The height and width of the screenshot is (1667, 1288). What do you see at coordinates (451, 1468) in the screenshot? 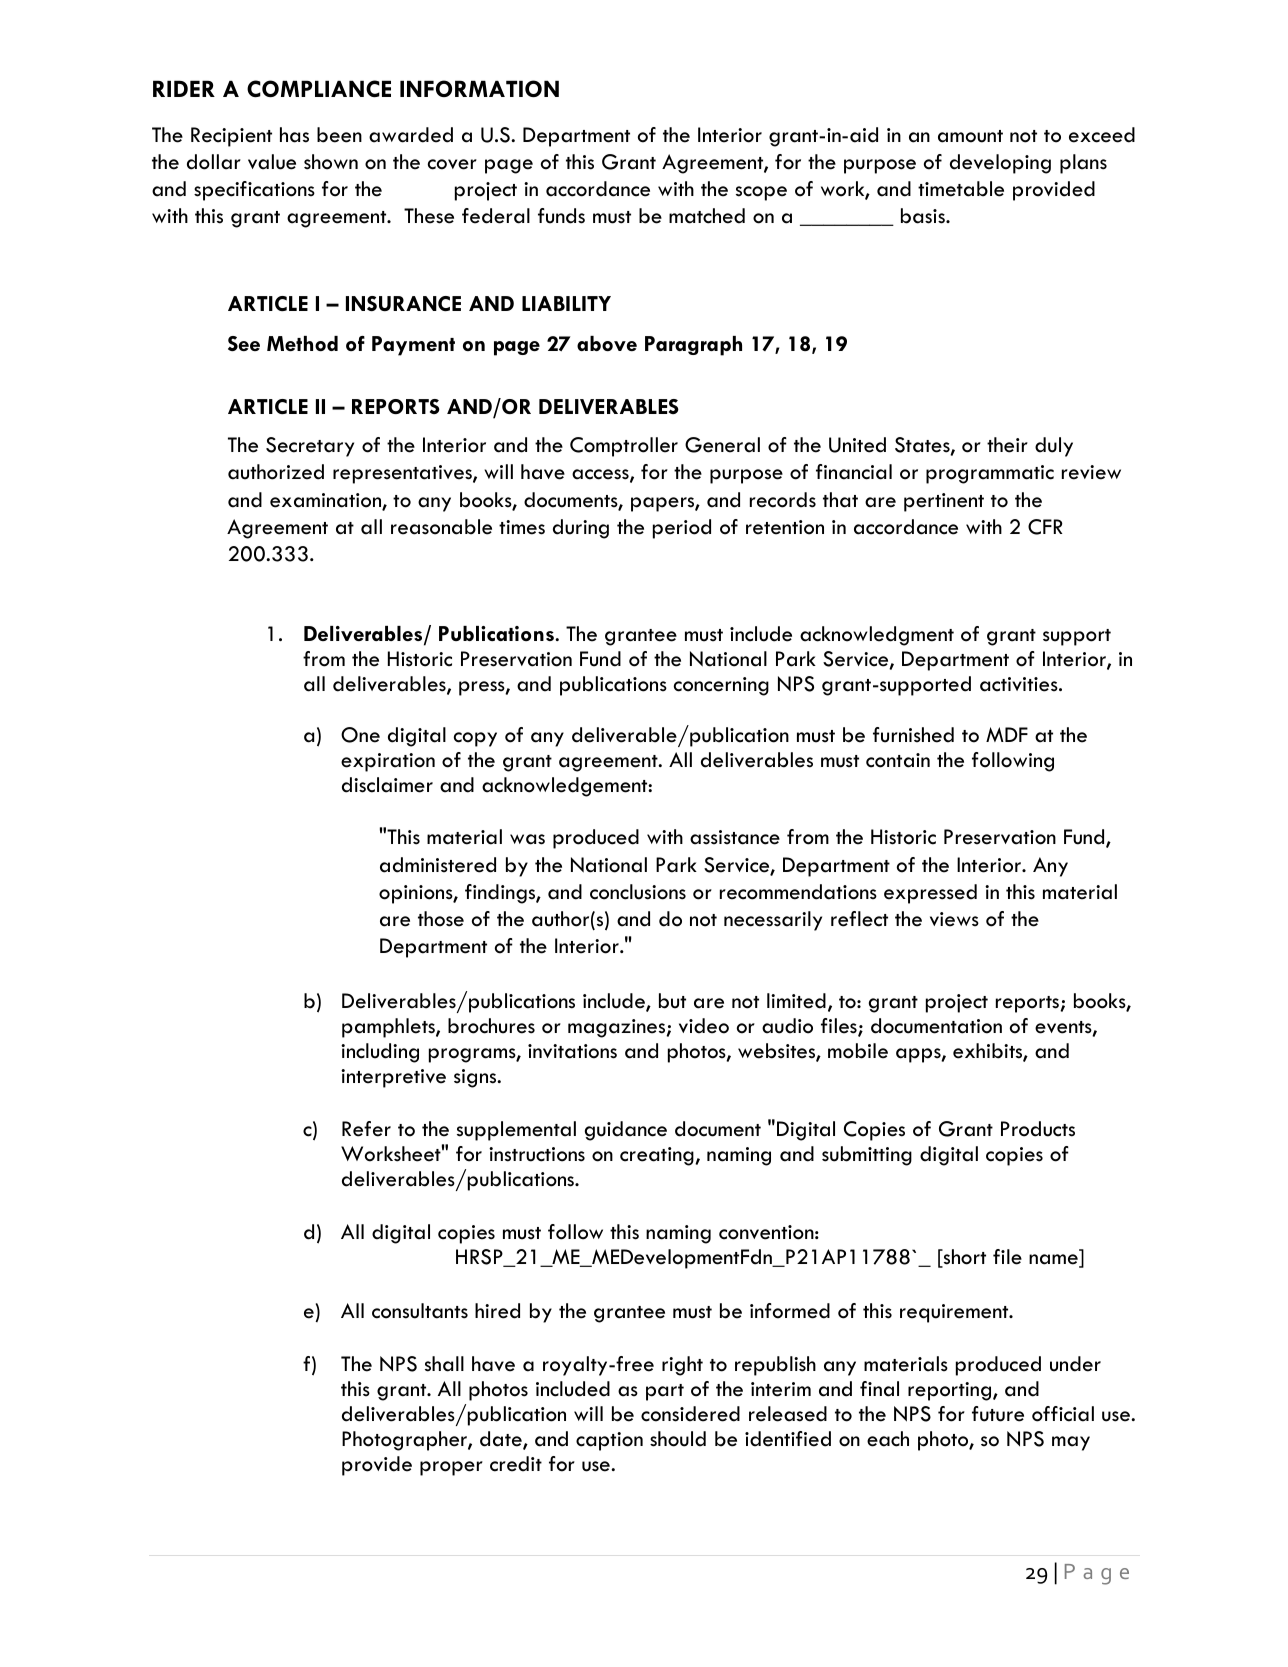
I see `proper` at bounding box center [451, 1468].
